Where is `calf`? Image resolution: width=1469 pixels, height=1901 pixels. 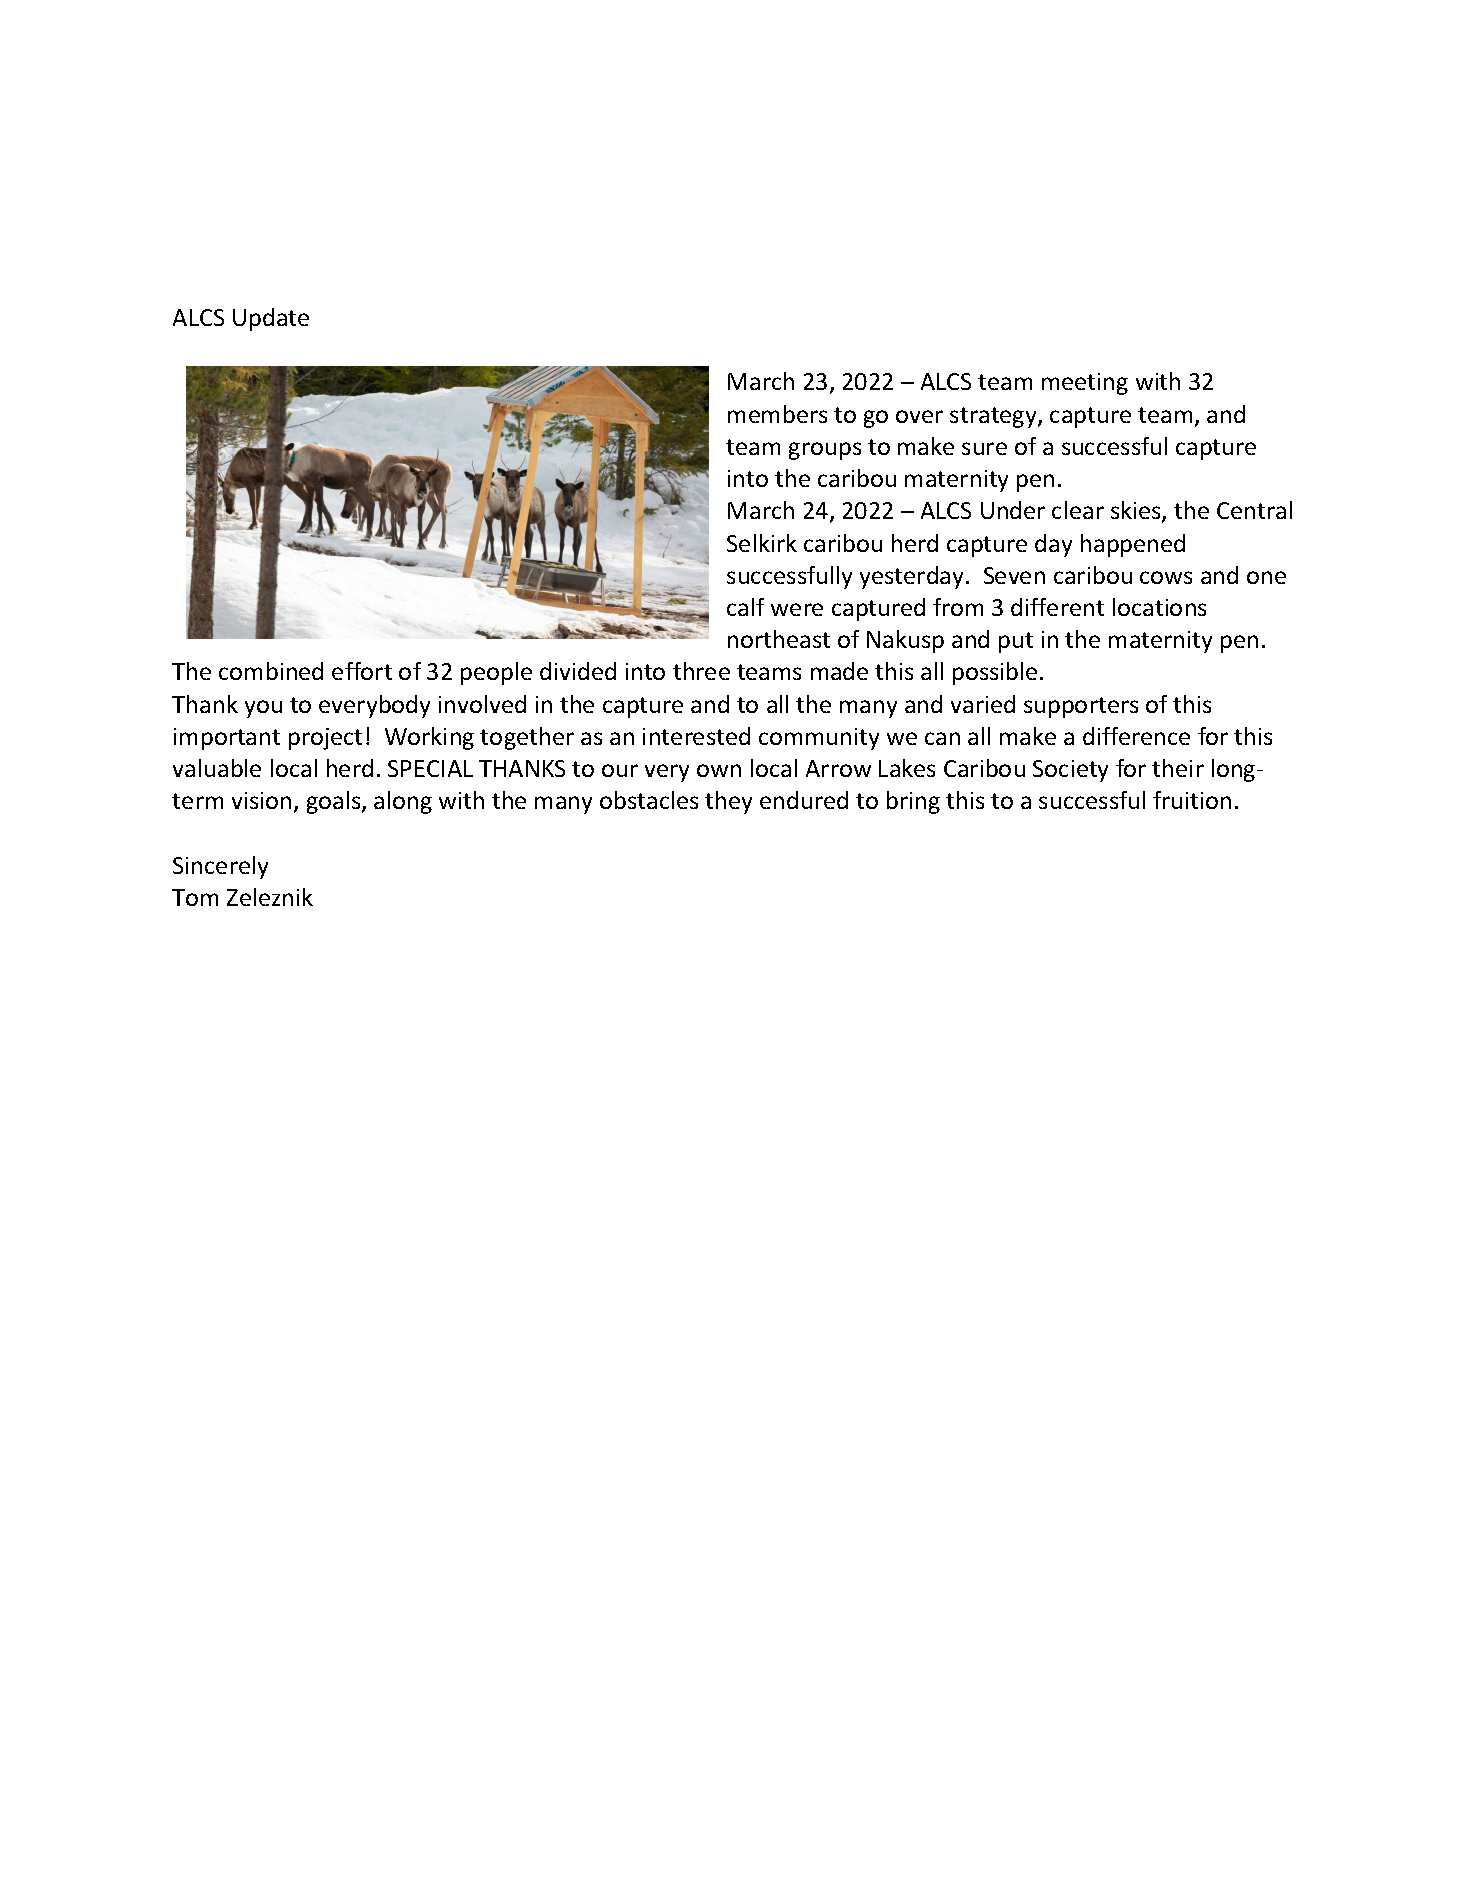 calf is located at coordinates (745, 607).
